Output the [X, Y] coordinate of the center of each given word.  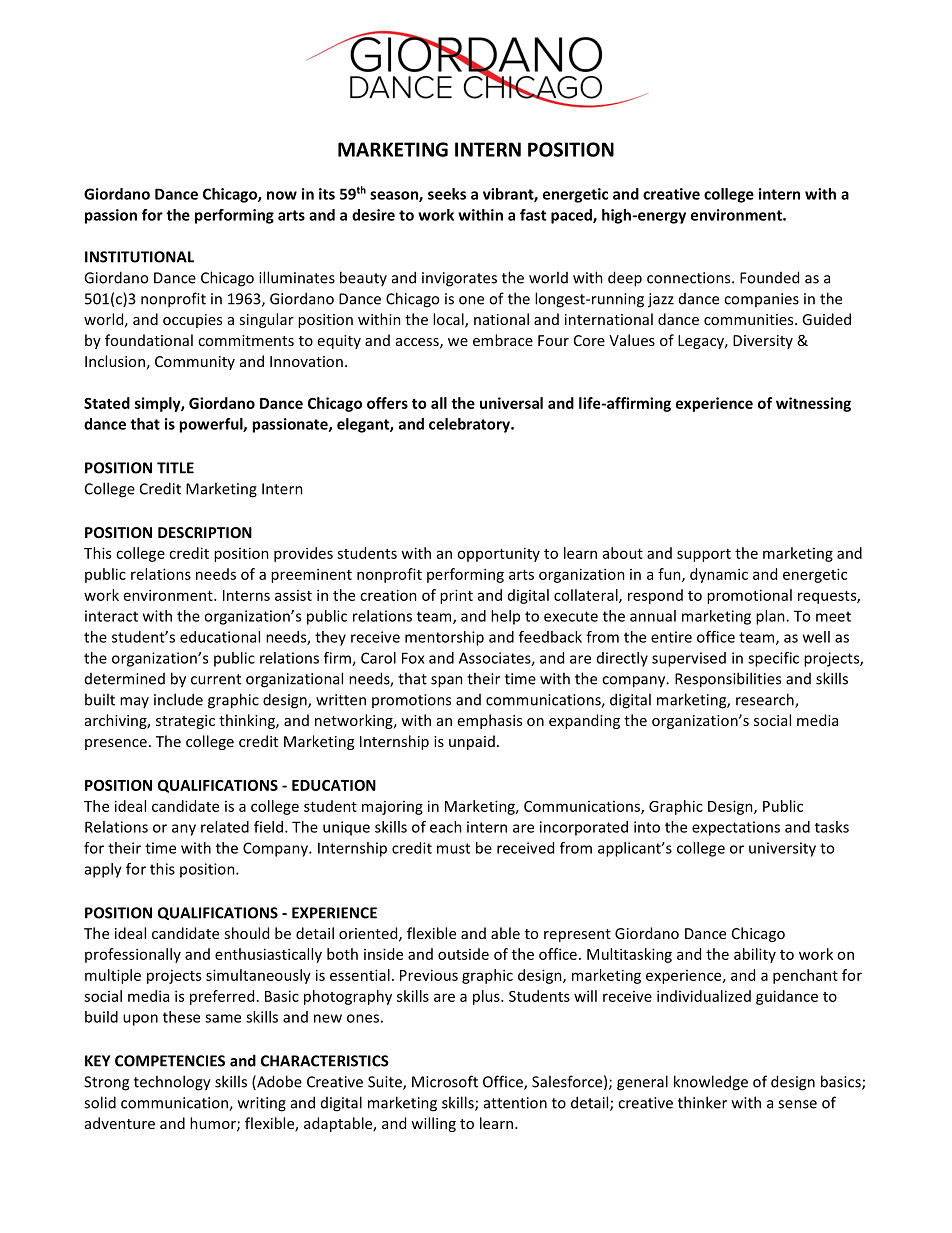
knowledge [711, 1083]
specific [773, 659]
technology [172, 1083]
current [216, 679]
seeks [447, 194]
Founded [769, 277]
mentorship [444, 638]
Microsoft [445, 1081]
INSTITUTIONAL [139, 257]
